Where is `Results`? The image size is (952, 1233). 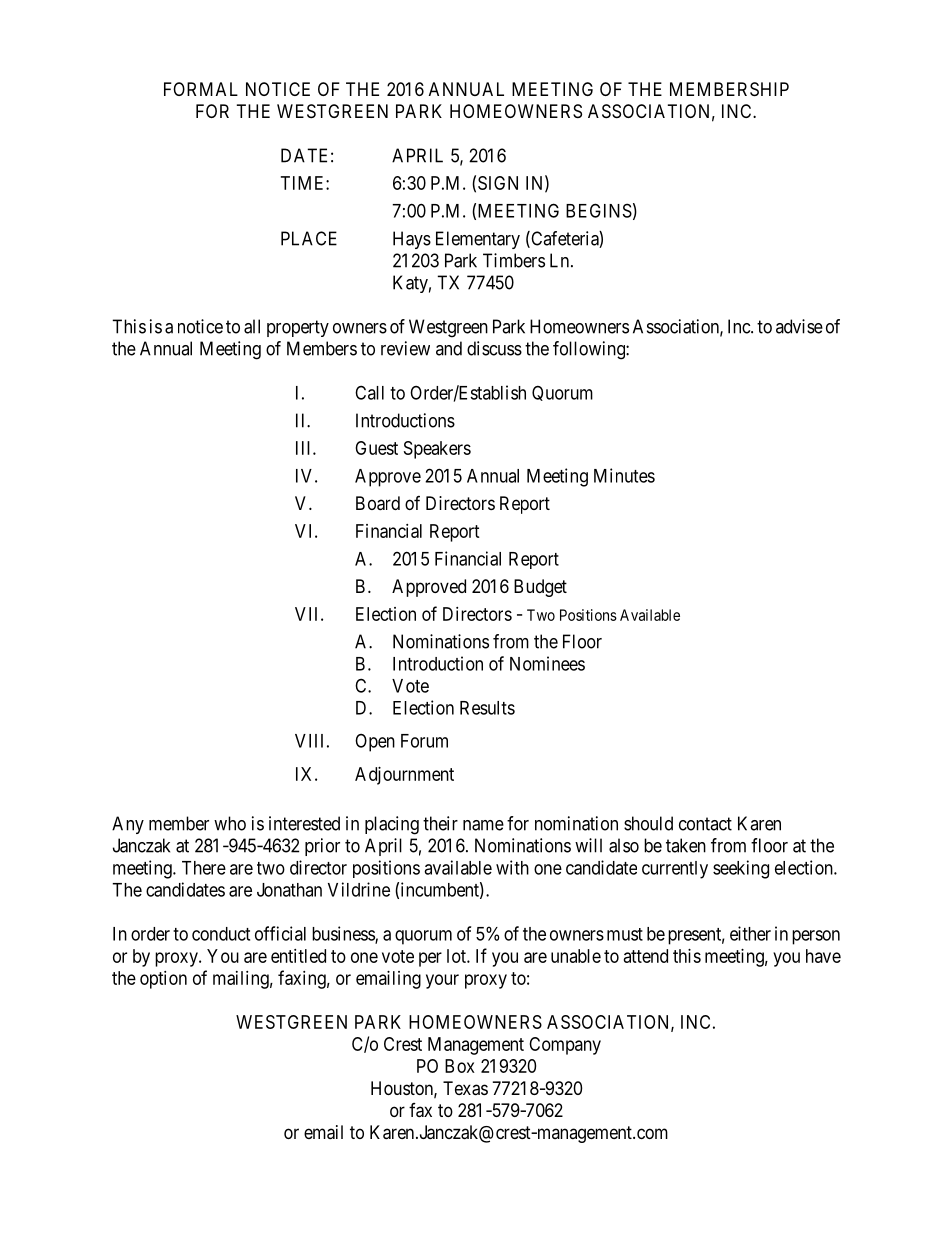
Results is located at coordinates (487, 708).
